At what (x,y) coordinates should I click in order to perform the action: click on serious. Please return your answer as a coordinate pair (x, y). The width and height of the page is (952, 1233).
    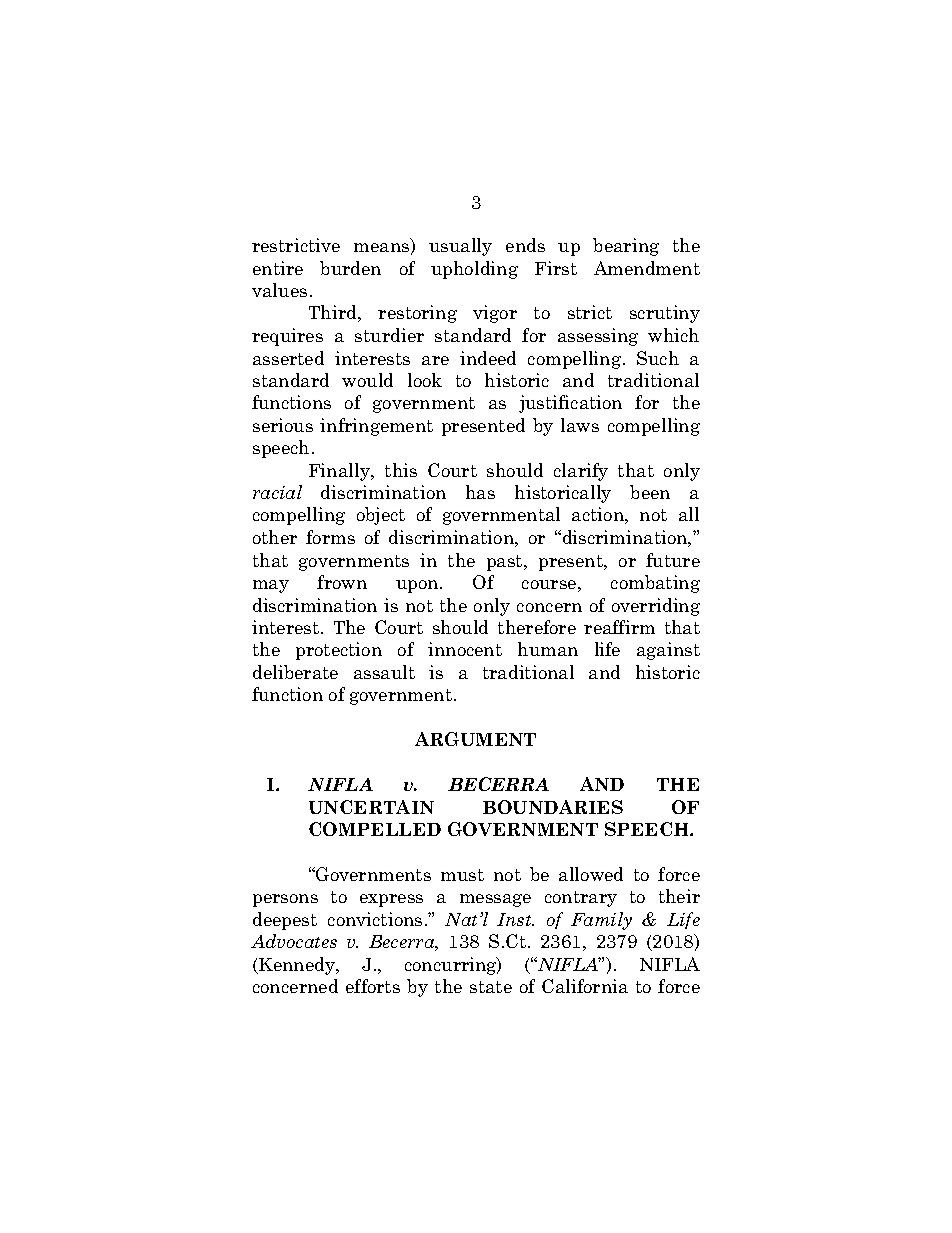
    Looking at the image, I should click on (283, 425).
